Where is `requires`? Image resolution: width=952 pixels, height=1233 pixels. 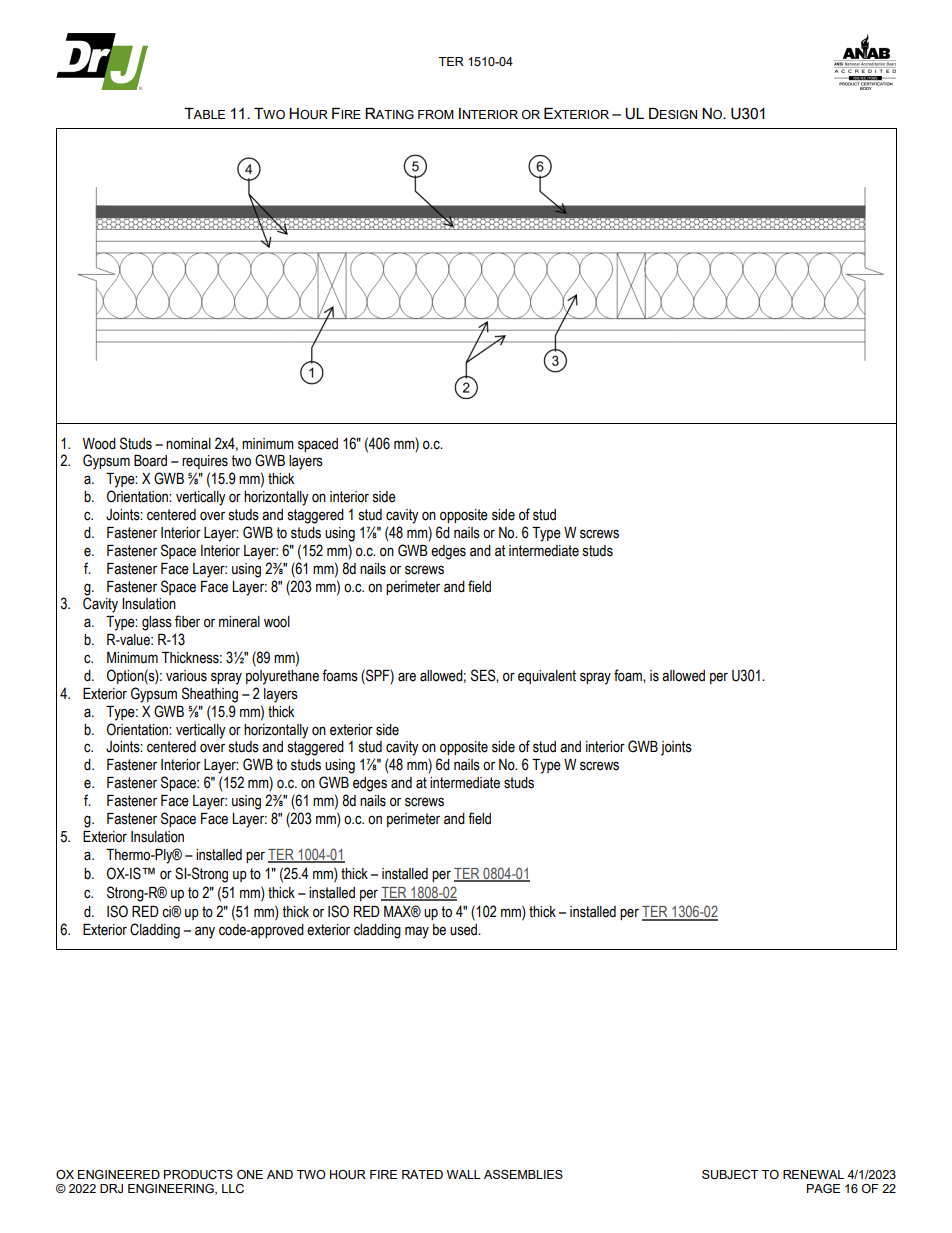 requires is located at coordinates (205, 462).
